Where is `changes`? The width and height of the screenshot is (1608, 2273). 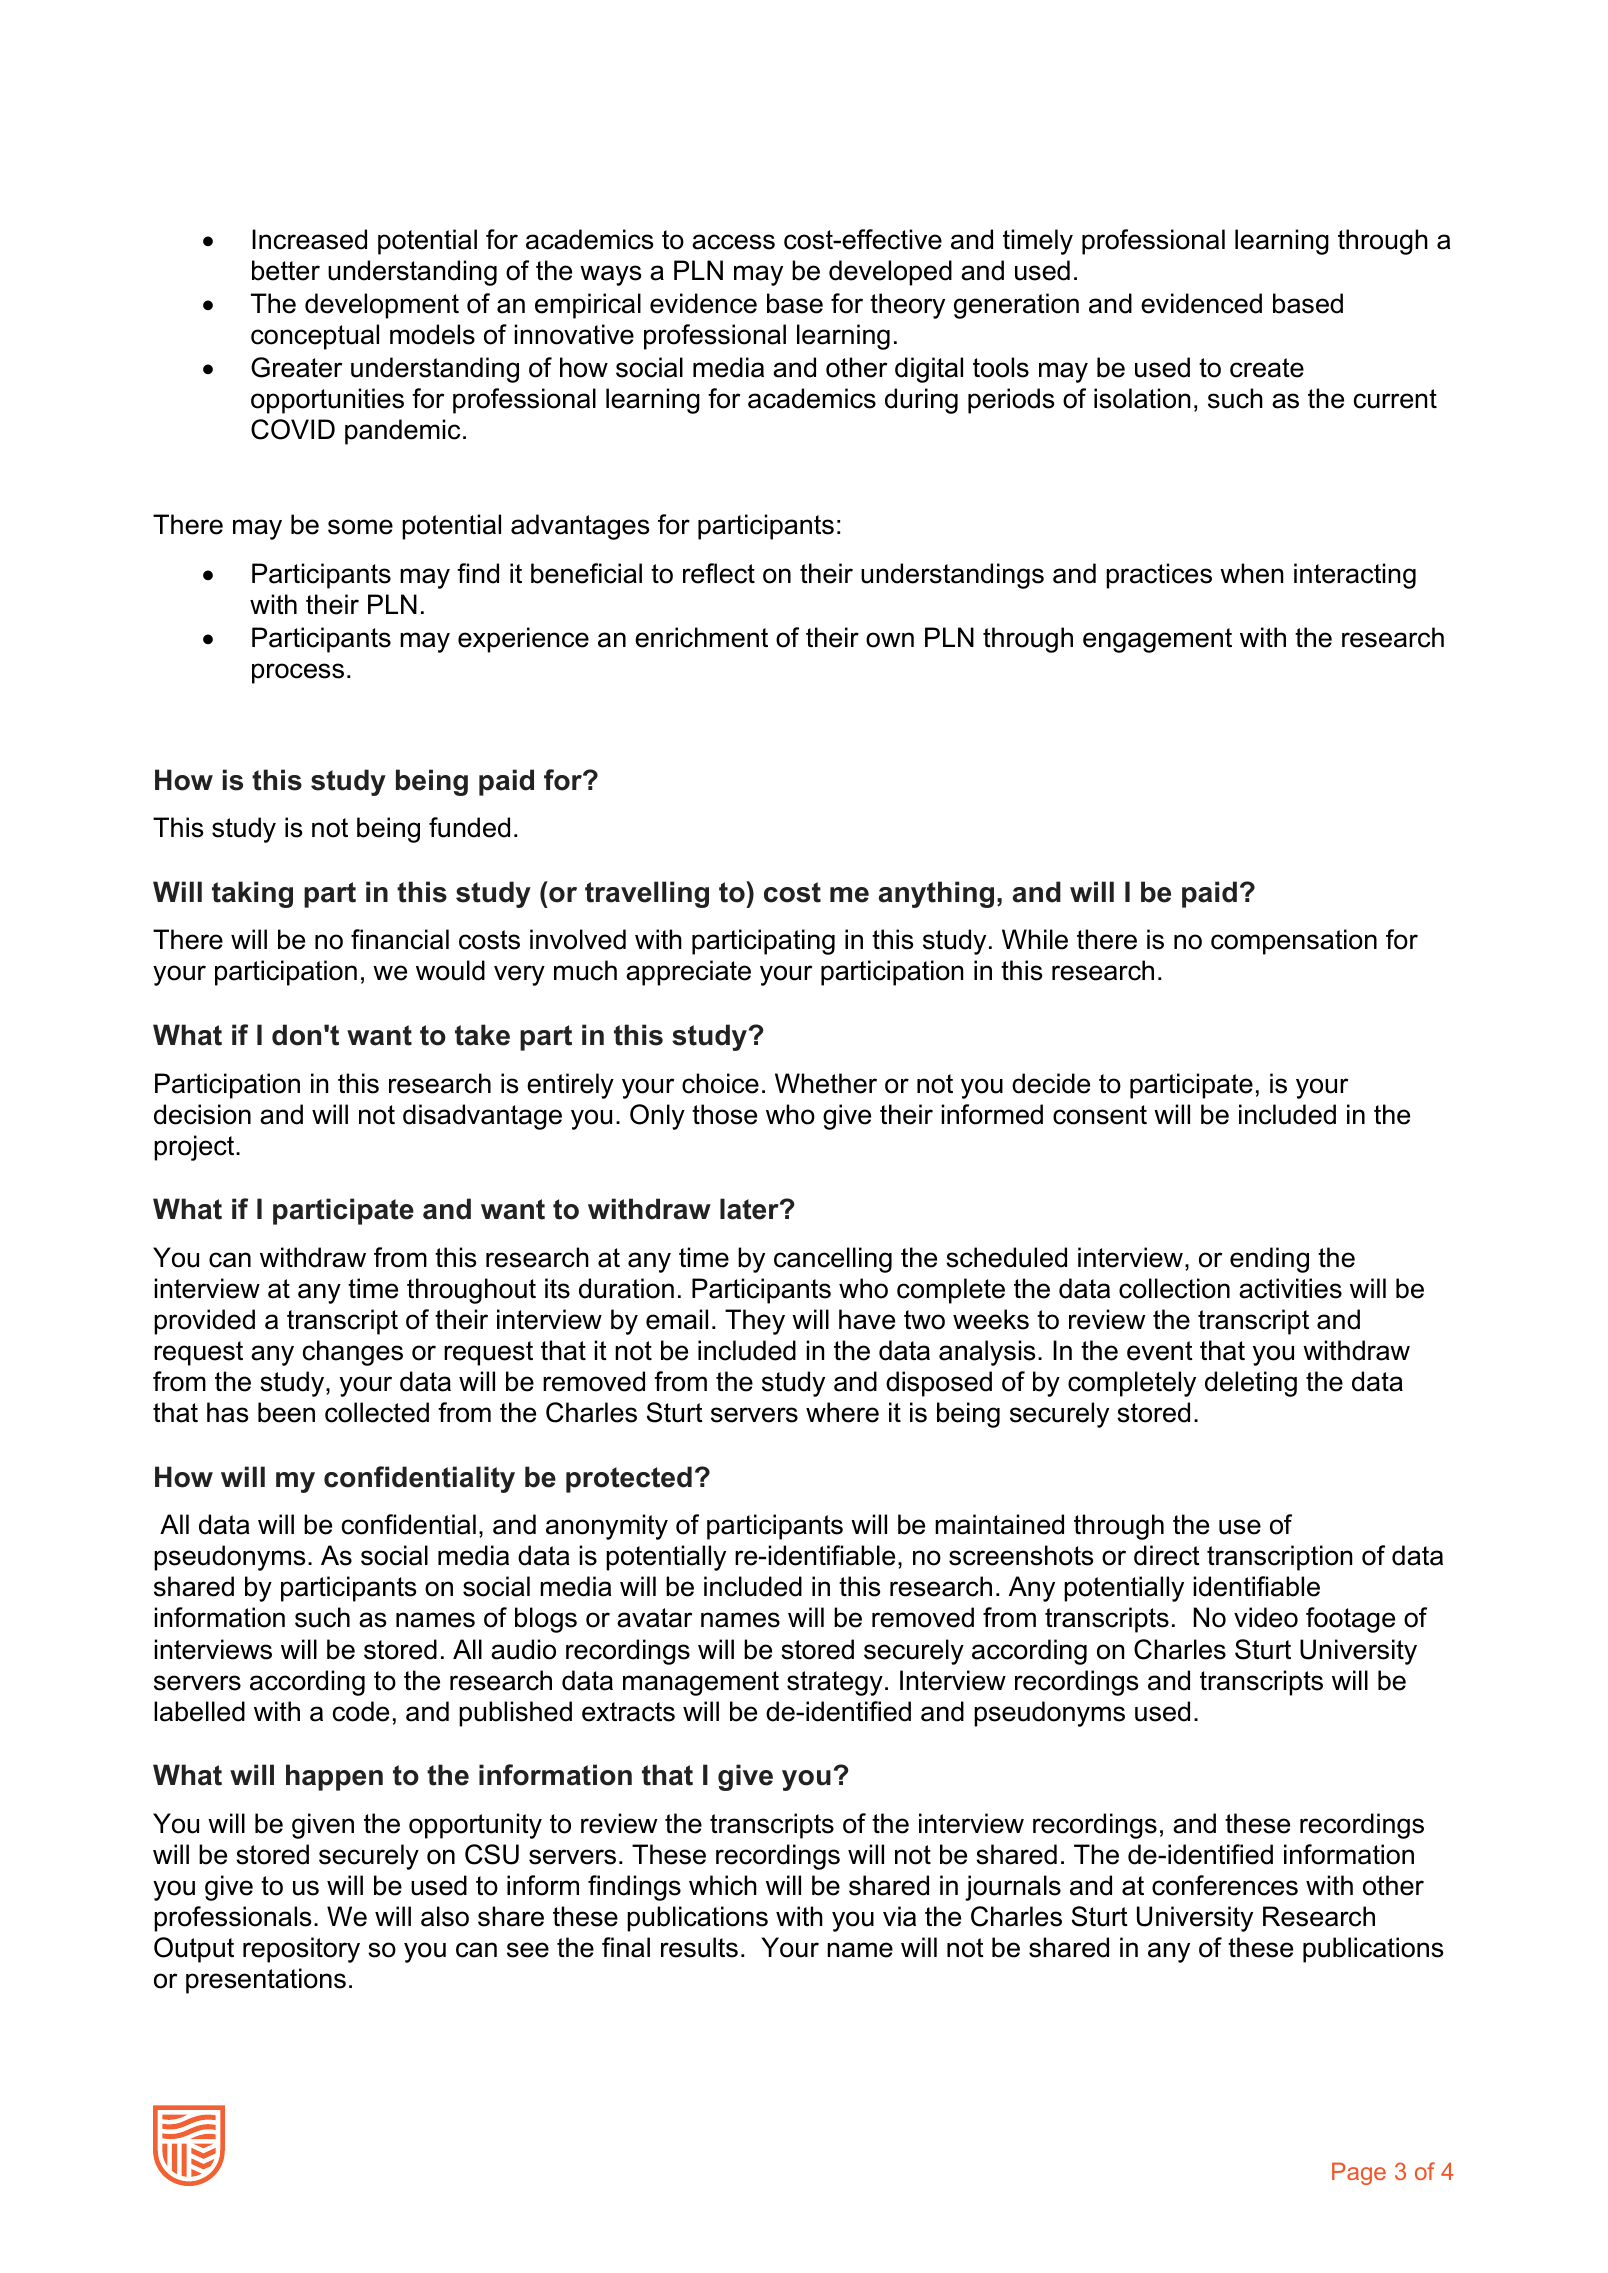 changes is located at coordinates (353, 1353).
